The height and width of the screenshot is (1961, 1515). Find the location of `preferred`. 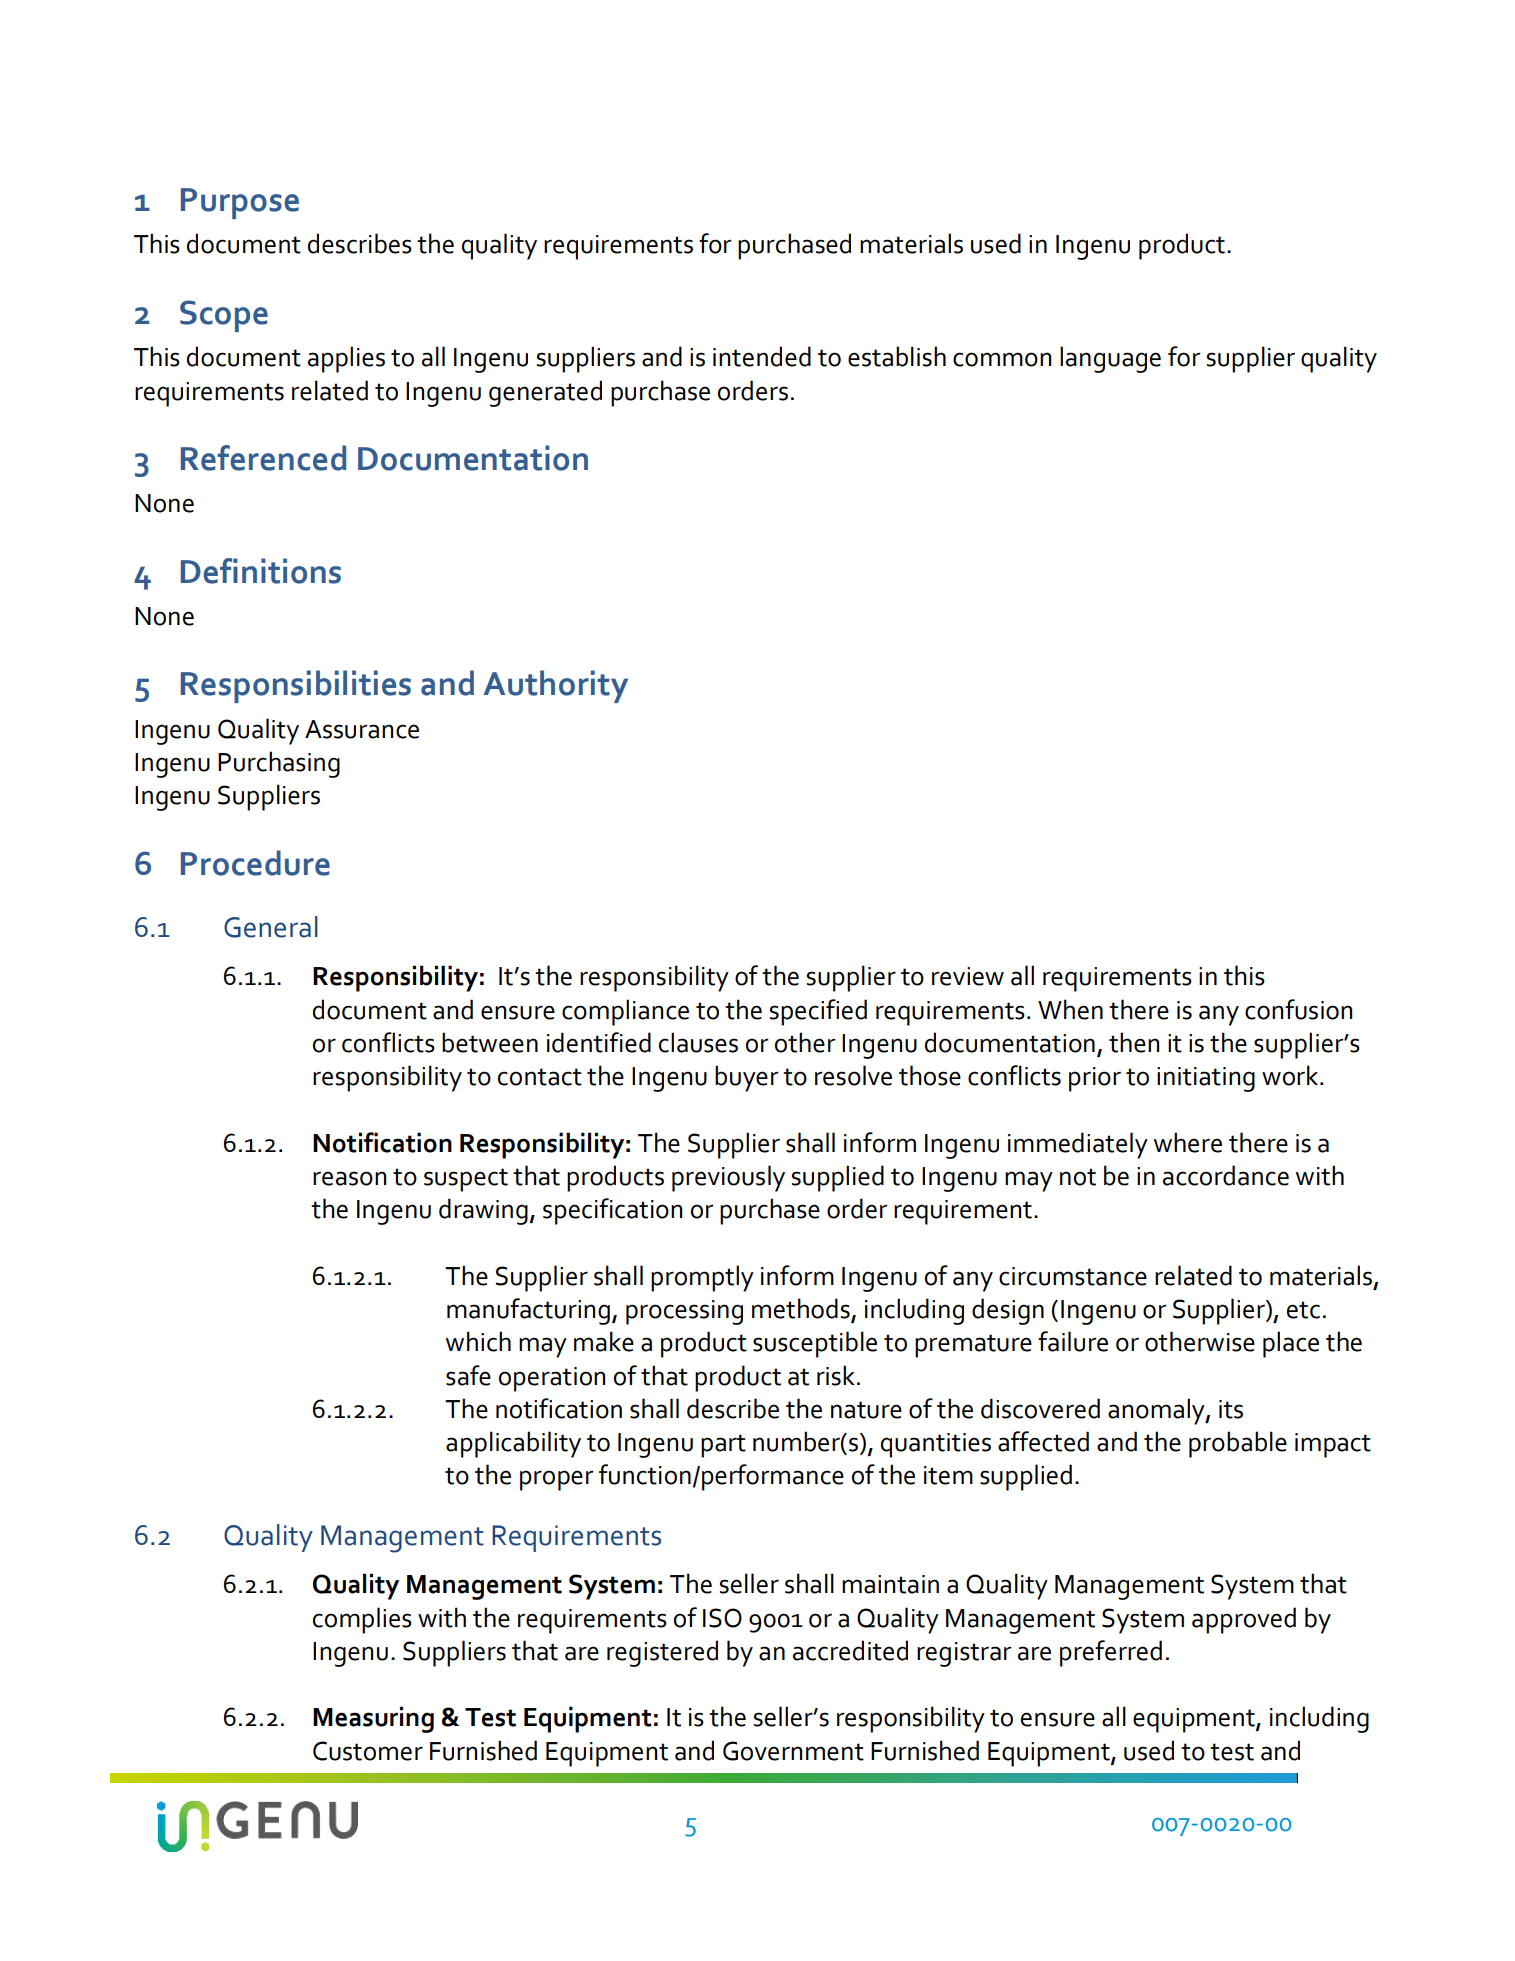

preferred is located at coordinates (1111, 1653).
